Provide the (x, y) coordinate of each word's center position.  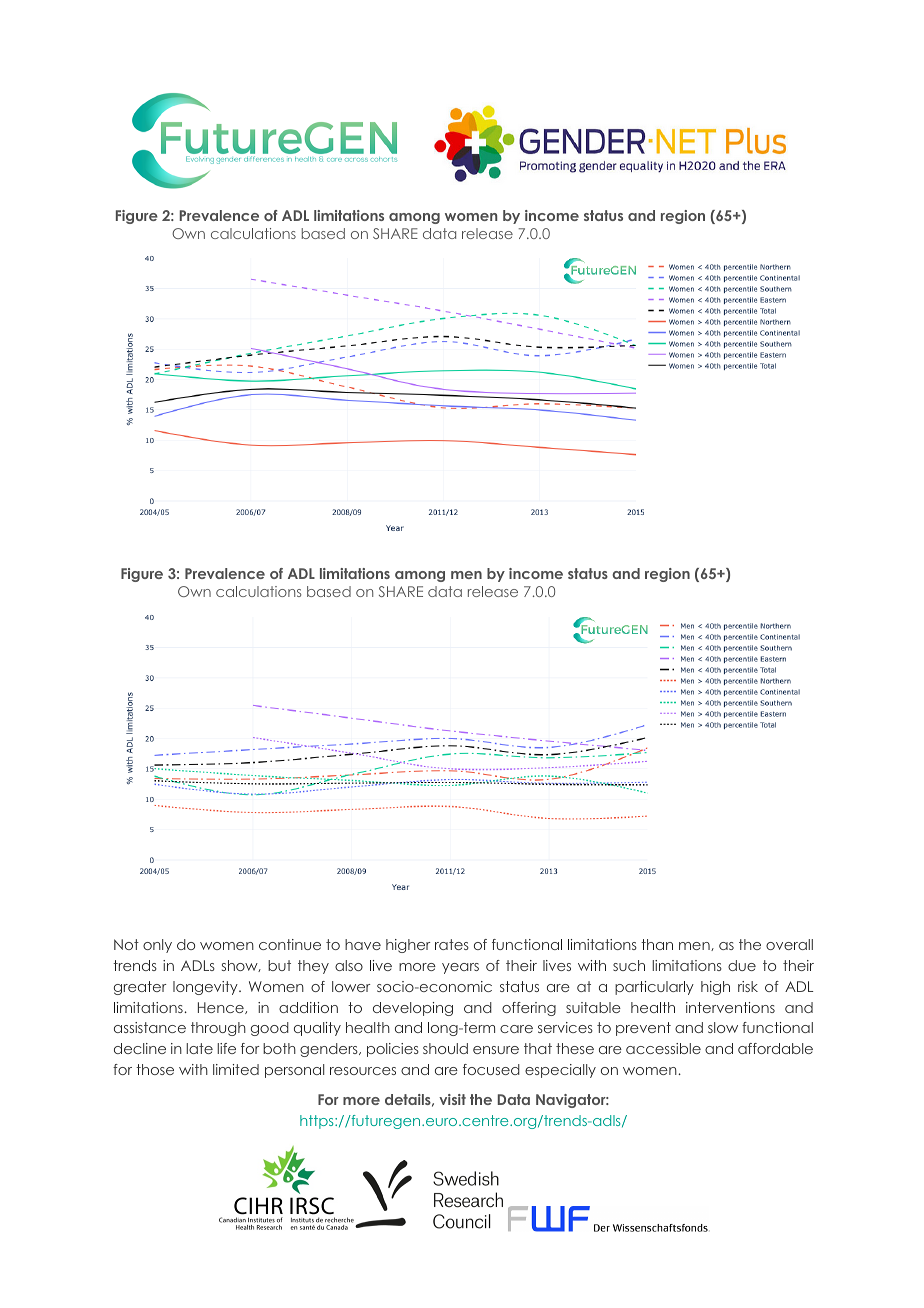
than (657, 944)
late (199, 1048)
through (218, 1029)
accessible (663, 1048)
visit (452, 1099)
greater (140, 988)
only (157, 946)
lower (351, 986)
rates (452, 944)
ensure (496, 1050)
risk (748, 986)
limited (236, 1069)
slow (723, 1027)
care (516, 1029)
